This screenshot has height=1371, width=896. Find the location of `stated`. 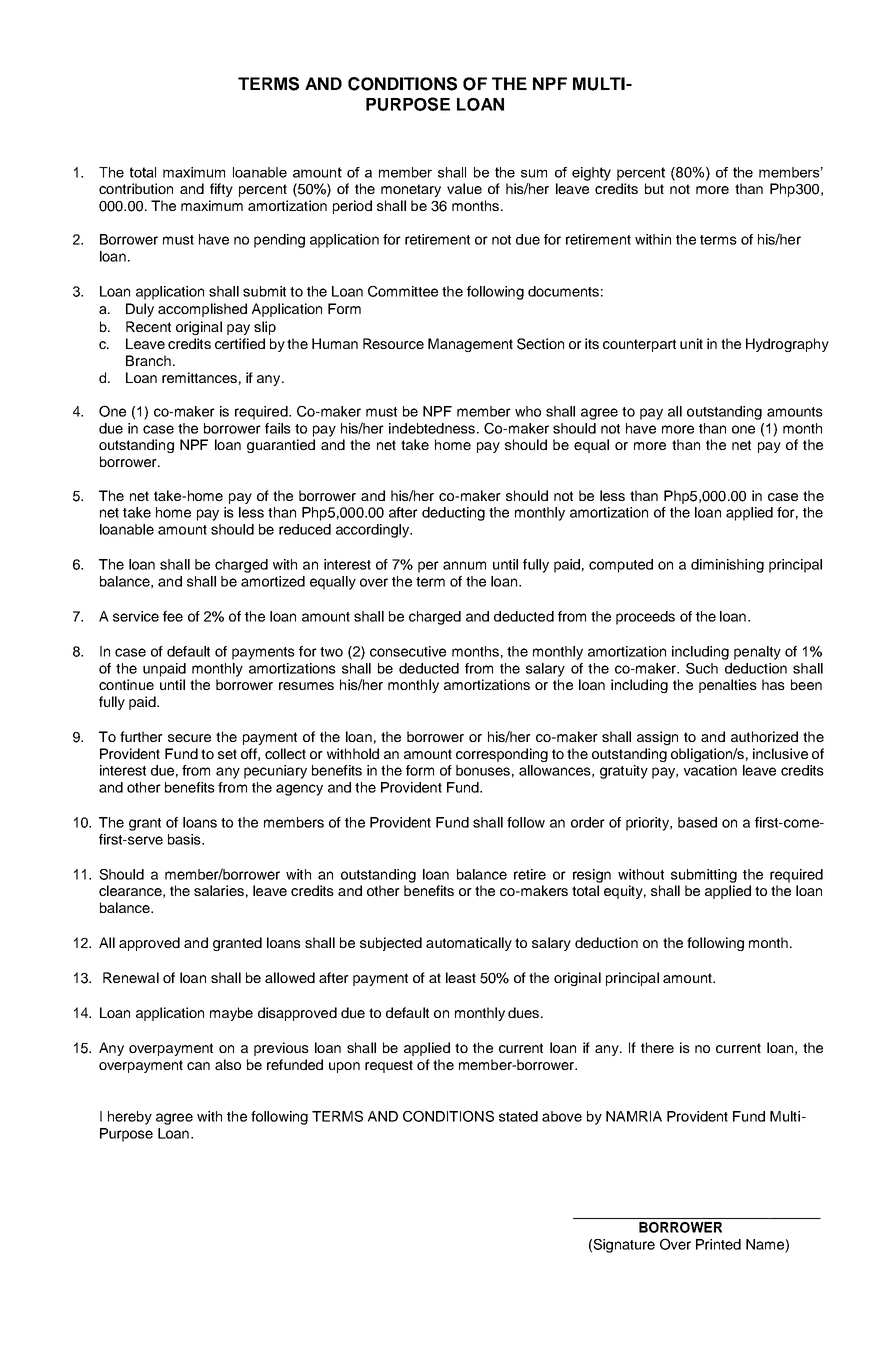

stated is located at coordinates (518, 1116).
